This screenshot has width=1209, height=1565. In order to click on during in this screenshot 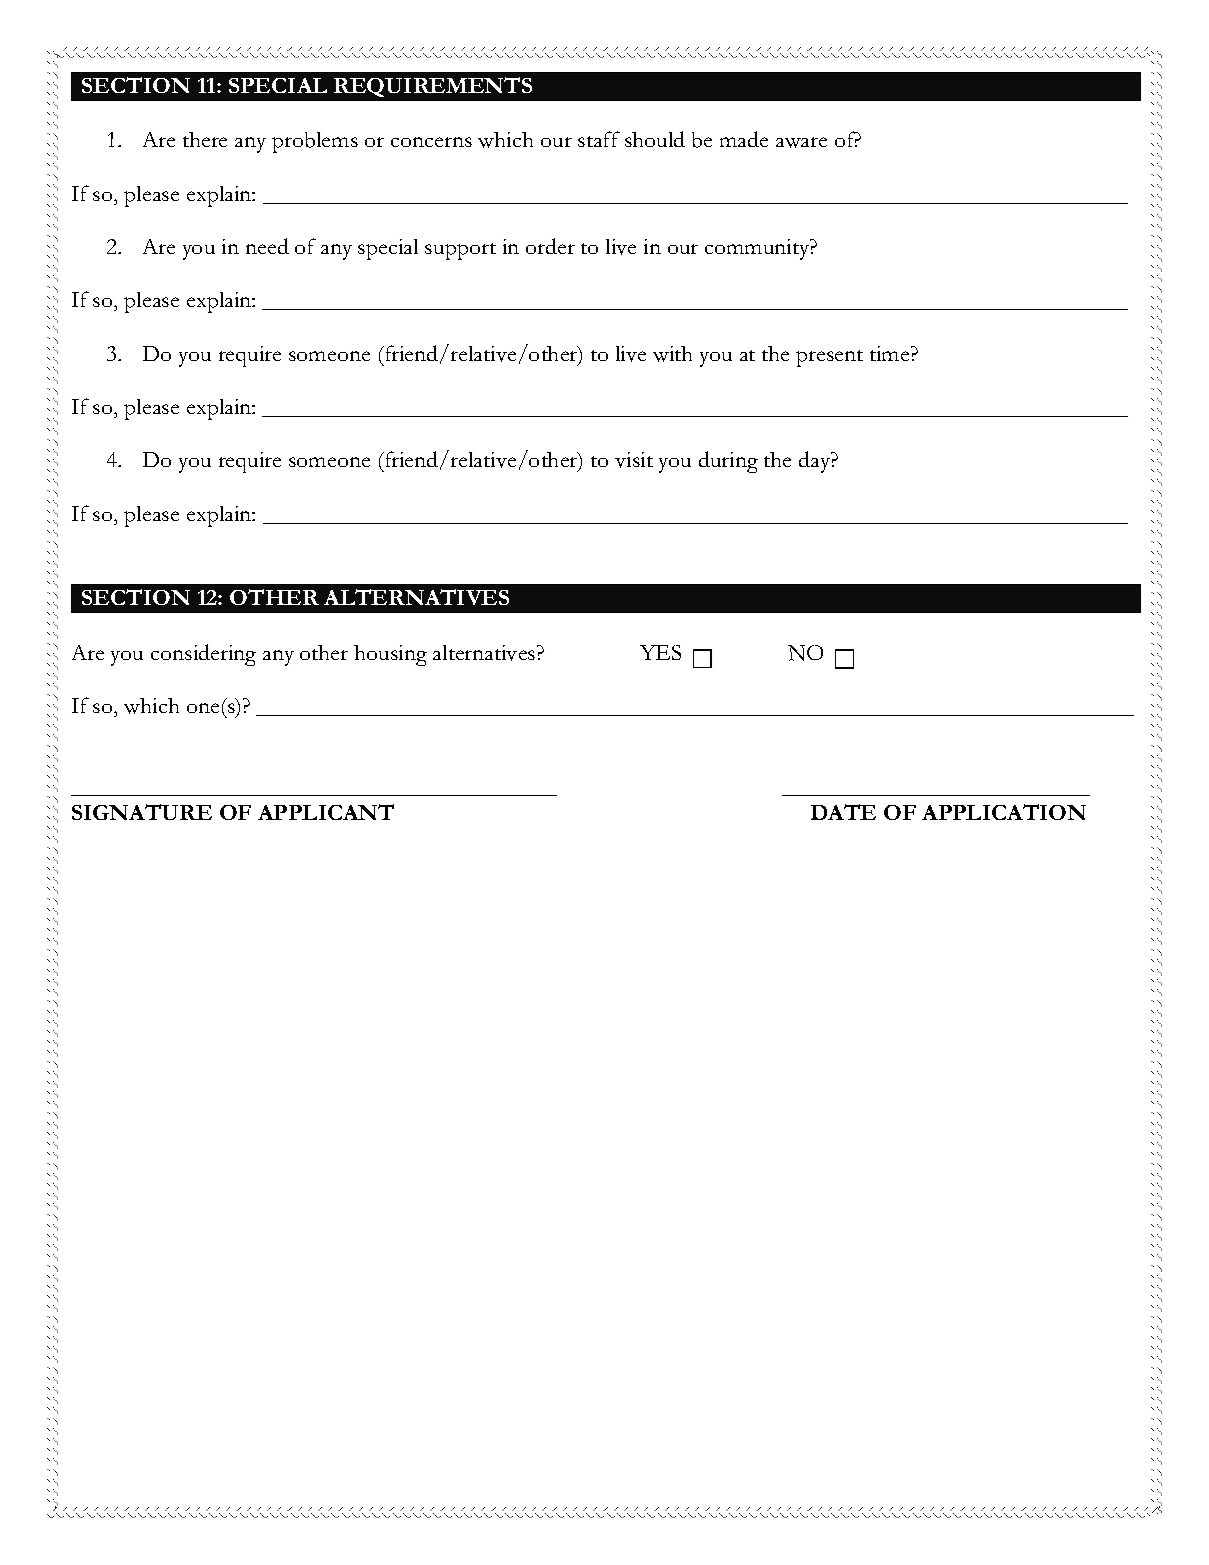, I will do `click(728, 462)`.
